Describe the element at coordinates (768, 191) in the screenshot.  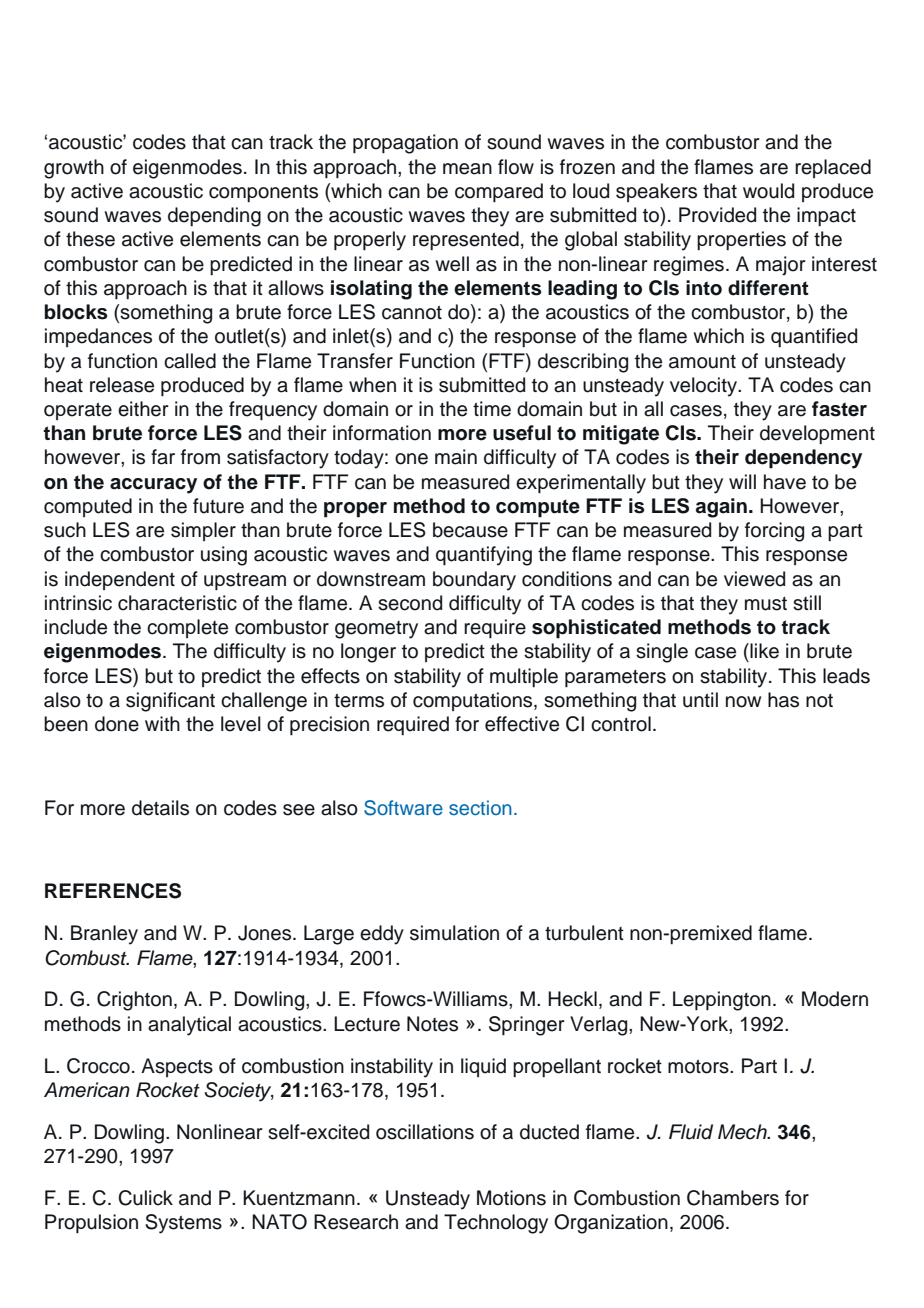
I see `would` at that location.
